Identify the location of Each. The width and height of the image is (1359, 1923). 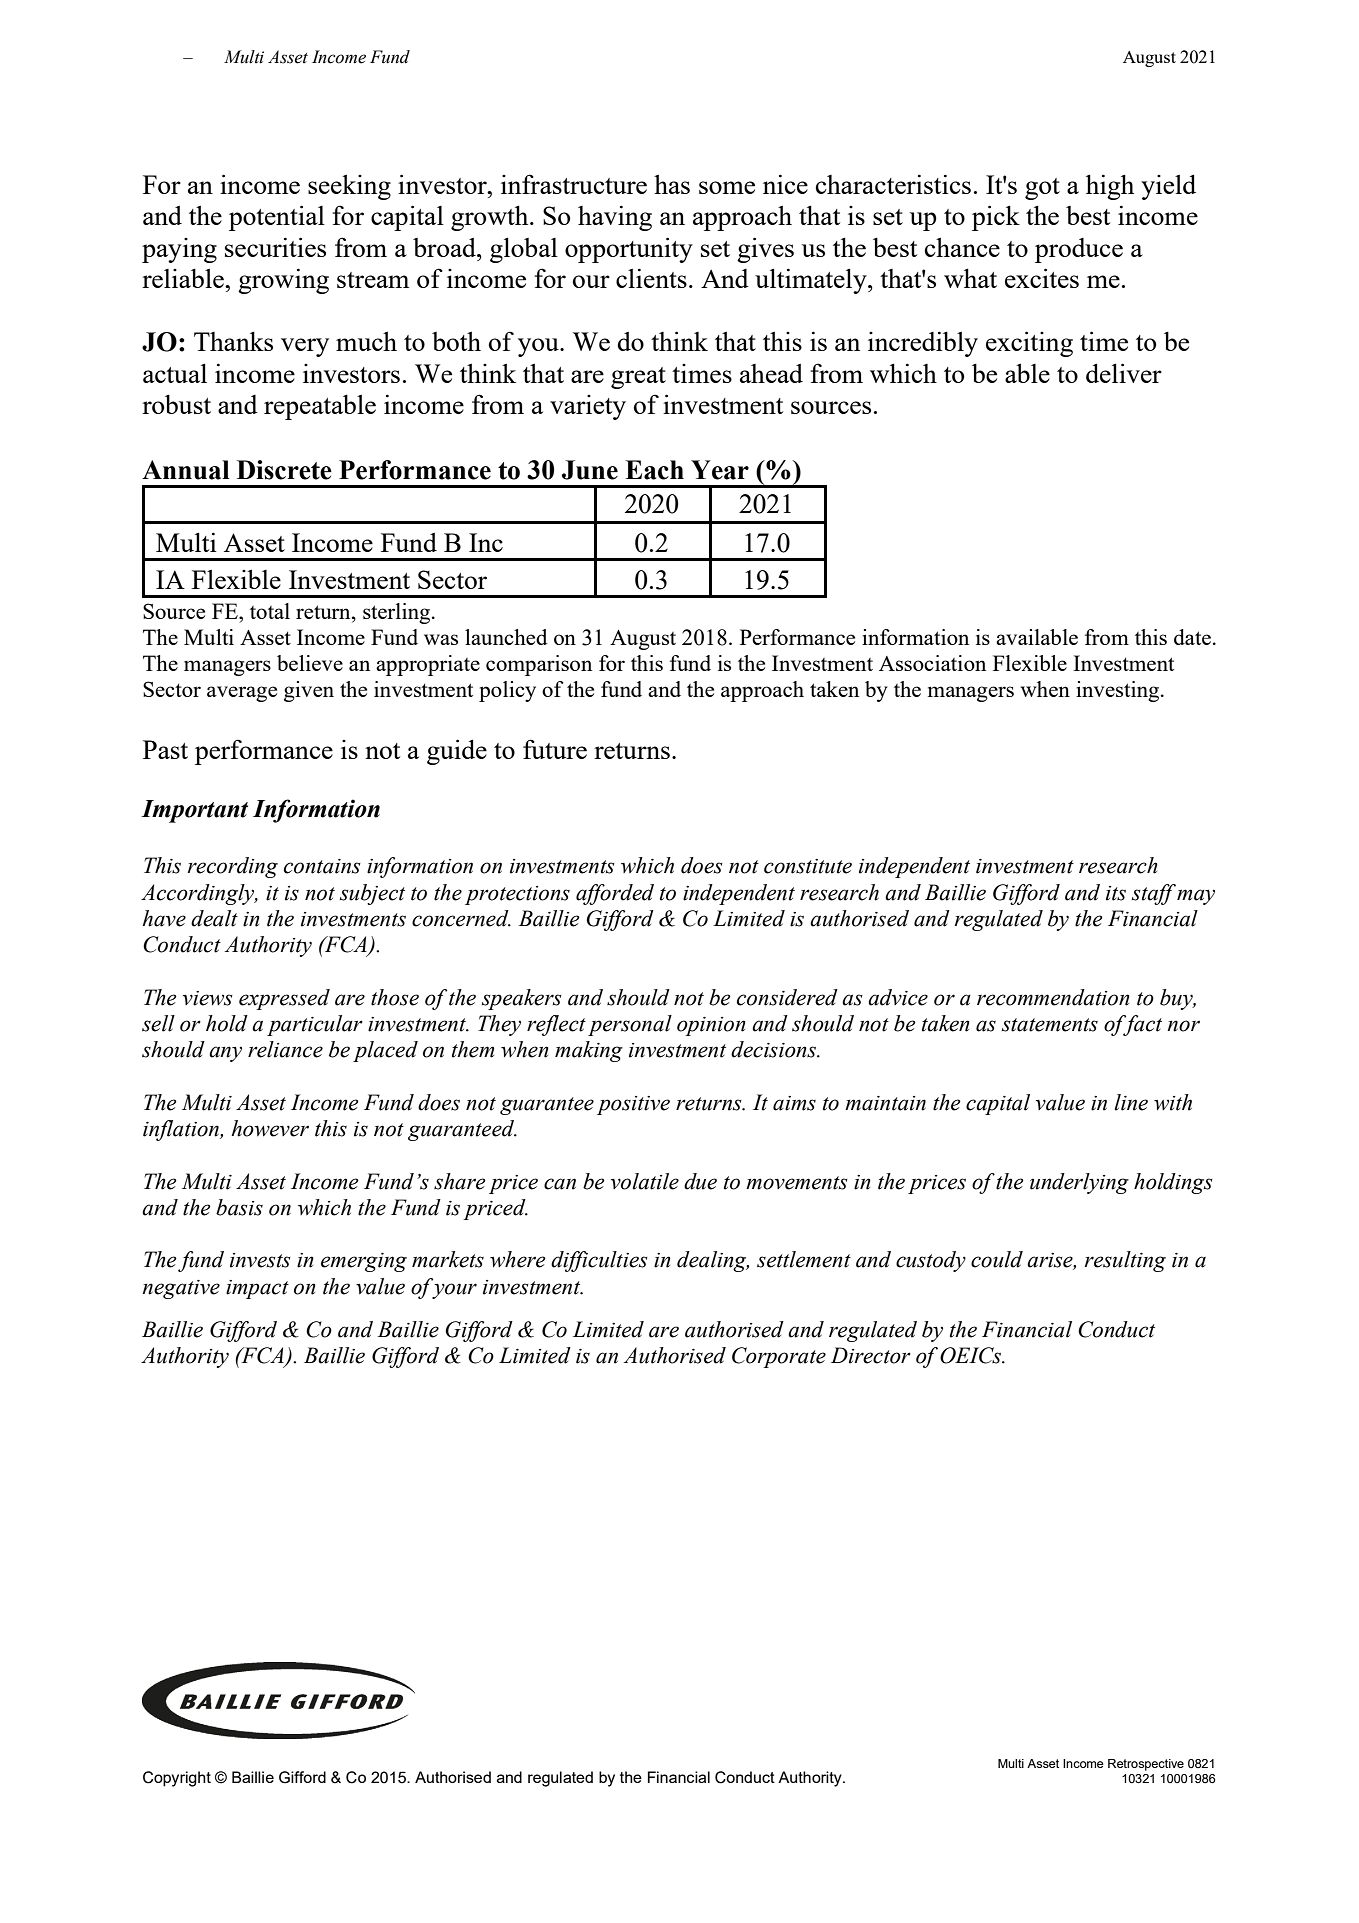
(654, 470).
